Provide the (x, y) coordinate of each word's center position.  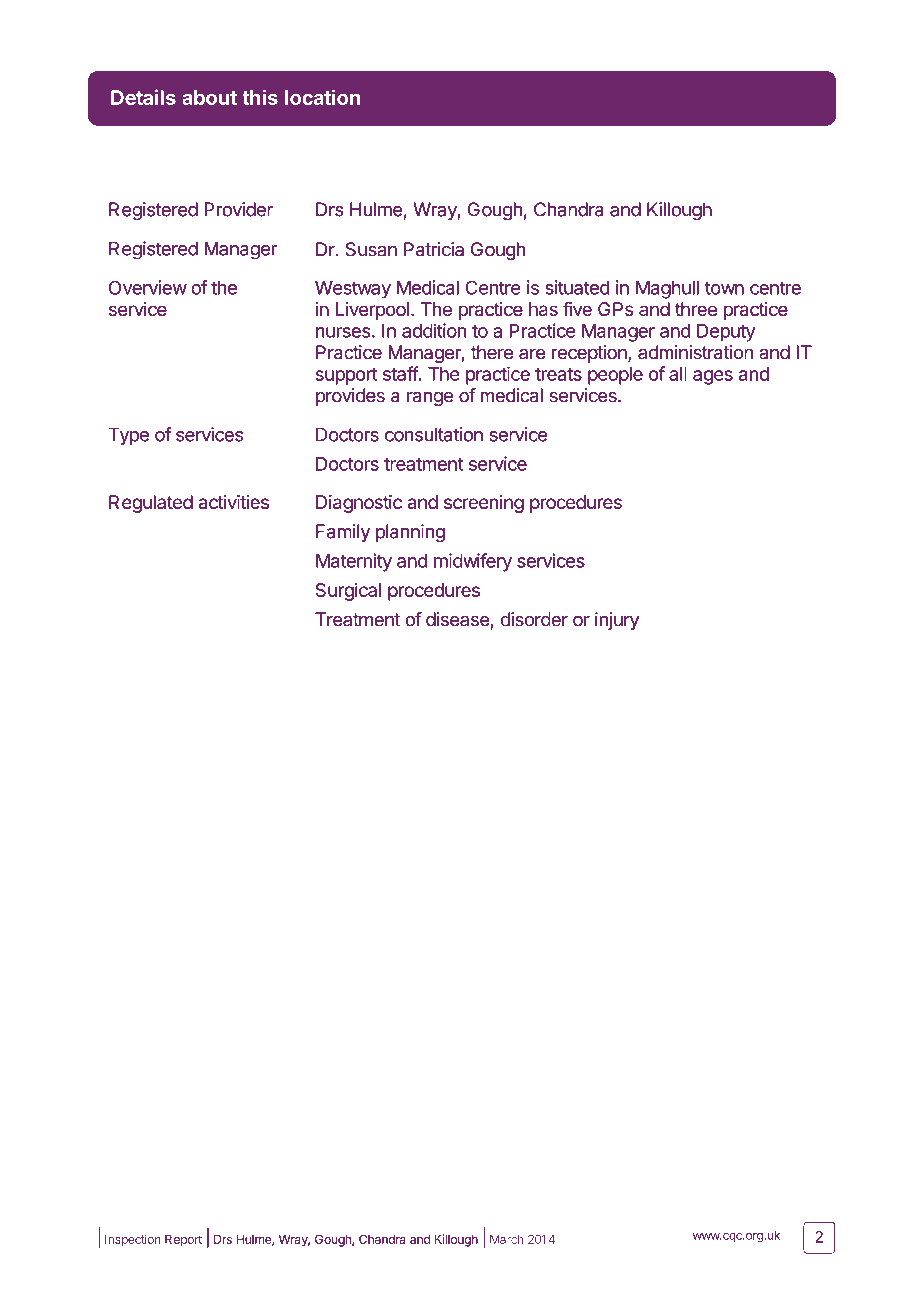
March (506, 1239)
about (209, 97)
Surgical (348, 592)
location (322, 97)
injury (617, 621)
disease (458, 619)
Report (183, 1241)
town (724, 288)
